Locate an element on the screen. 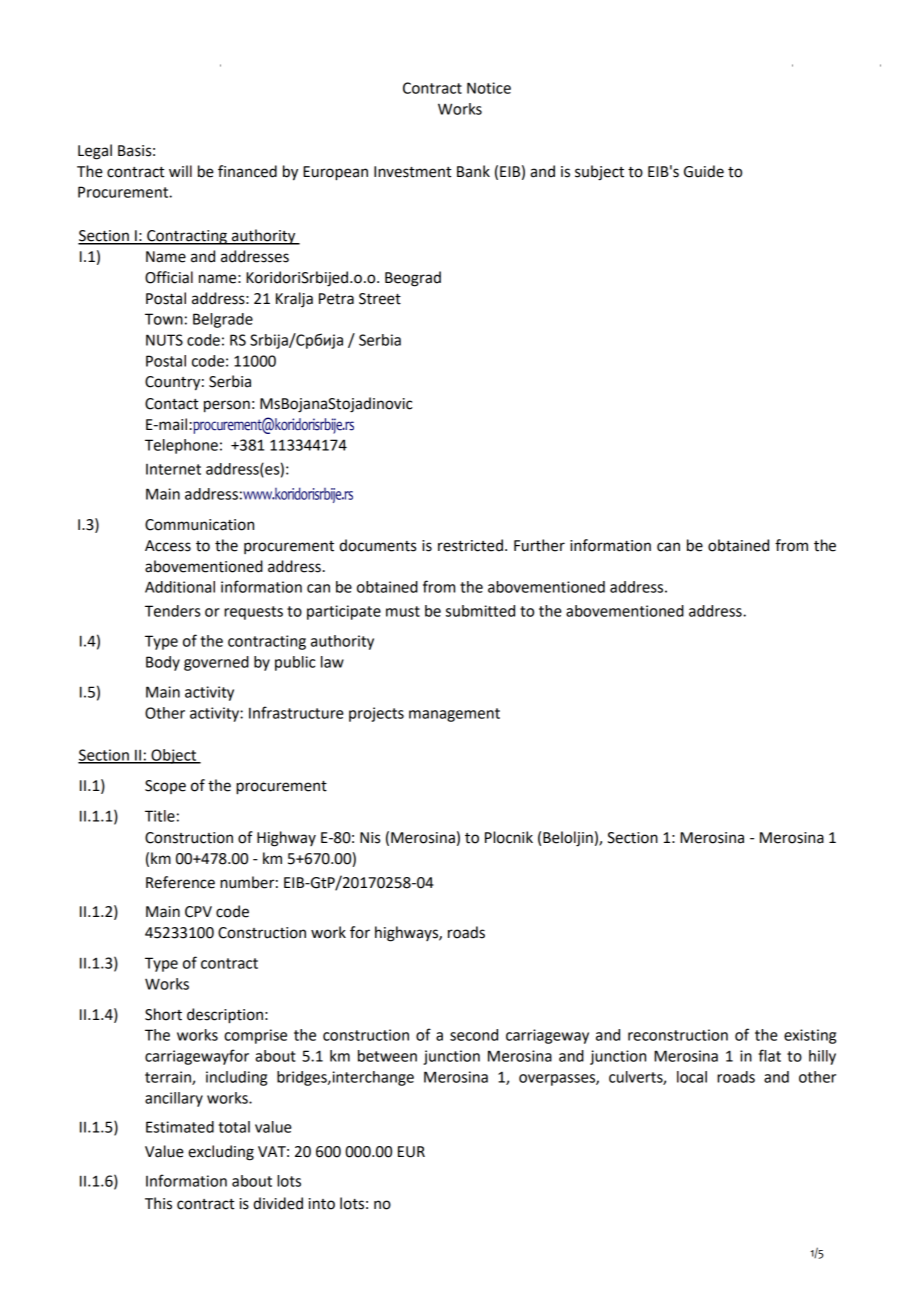 The width and height of the screenshot is (924, 1307). Access is located at coordinates (168, 546).
